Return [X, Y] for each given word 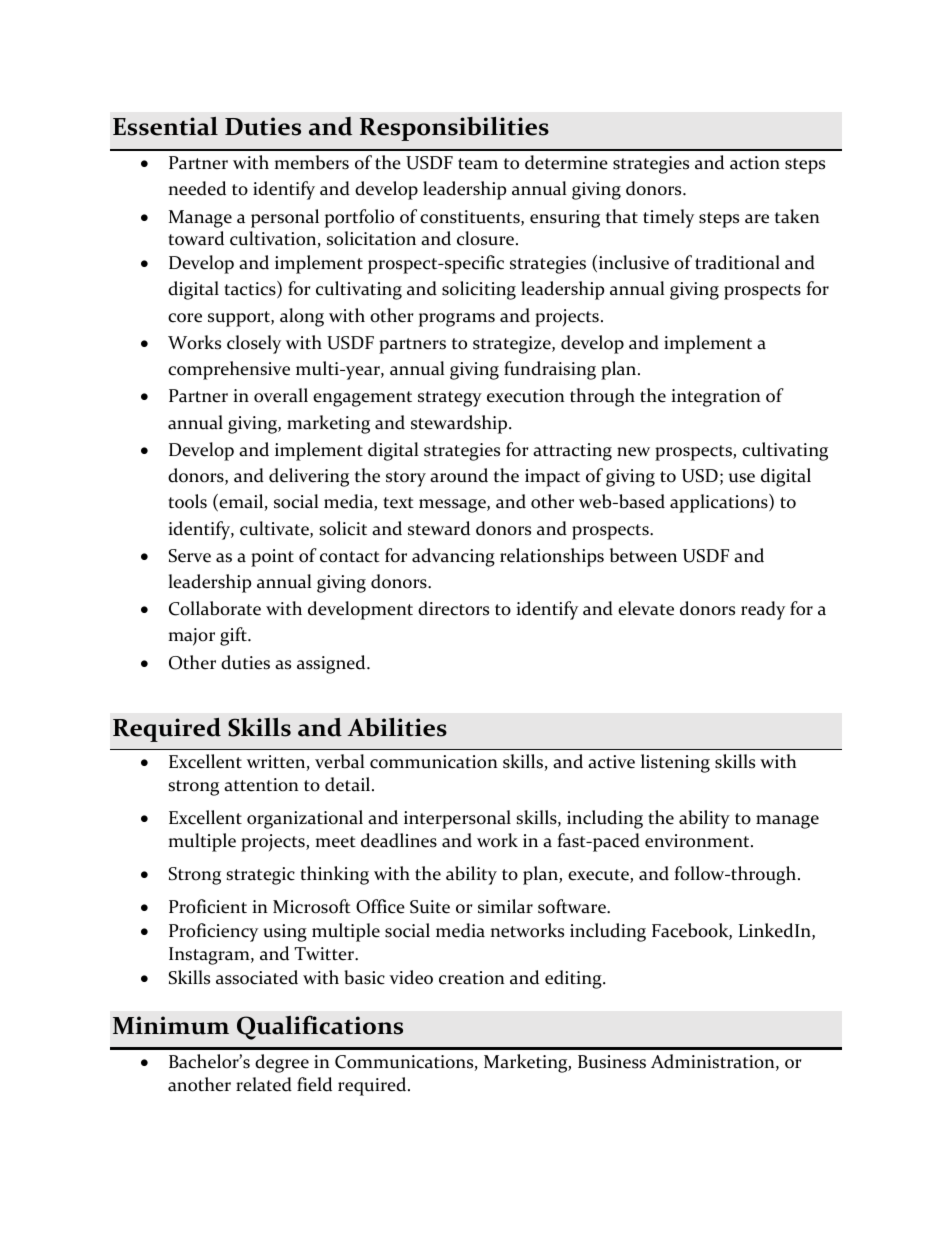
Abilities [397, 727]
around [459, 475]
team [478, 164]
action [755, 163]
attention [261, 785]
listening [675, 763]
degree [282, 1063]
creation [472, 978]
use [742, 478]
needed [197, 188]
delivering [309, 477]
